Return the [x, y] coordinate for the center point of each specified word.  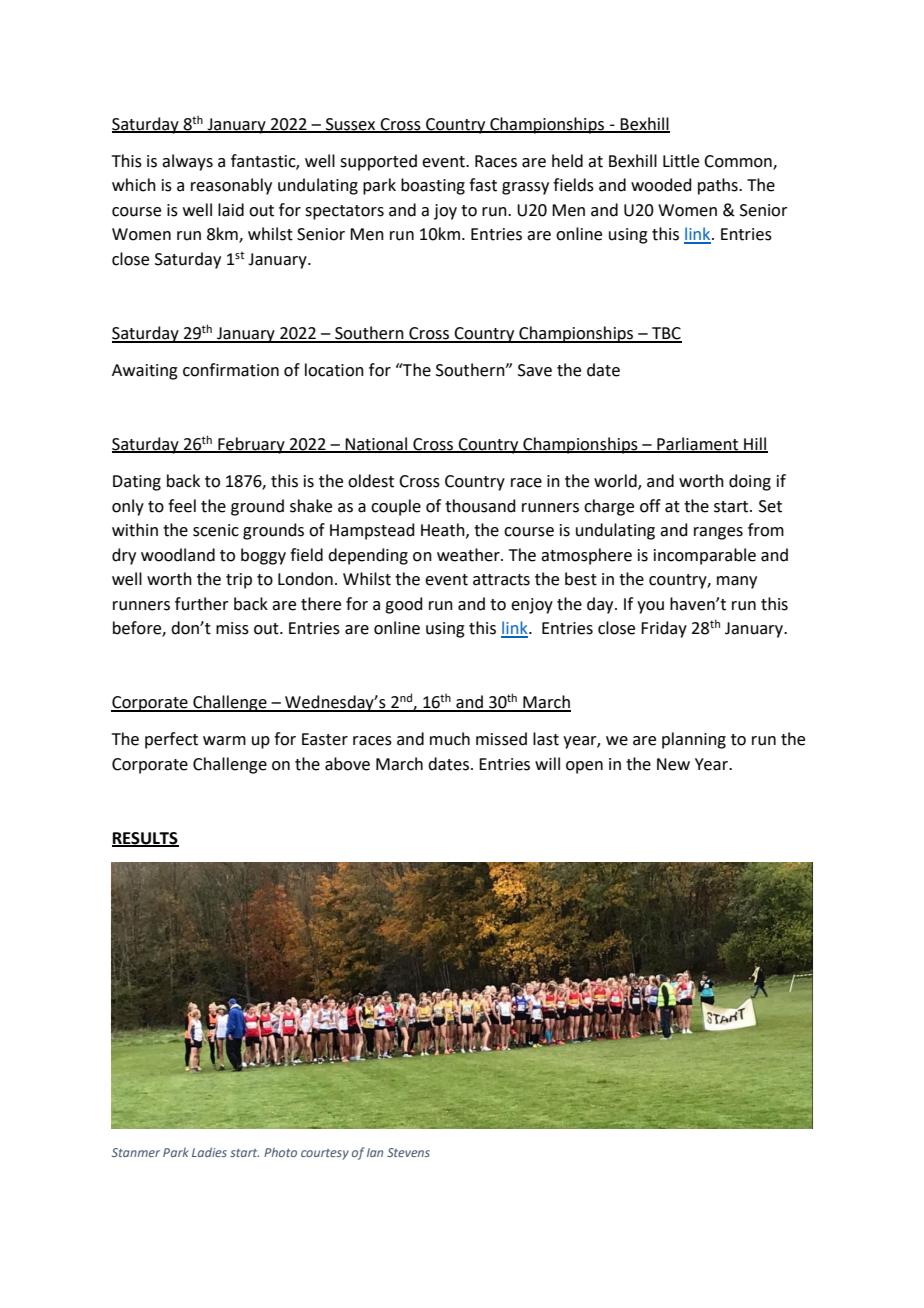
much [450, 739]
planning [694, 740]
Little [681, 161]
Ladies [209, 1152]
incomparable [705, 556]
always [187, 162]
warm [224, 741]
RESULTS [145, 839]
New [673, 764]
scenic [216, 530]
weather [469, 555]
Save [535, 370]
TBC [666, 334]
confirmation [231, 370]
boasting [433, 186]
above [347, 764]
